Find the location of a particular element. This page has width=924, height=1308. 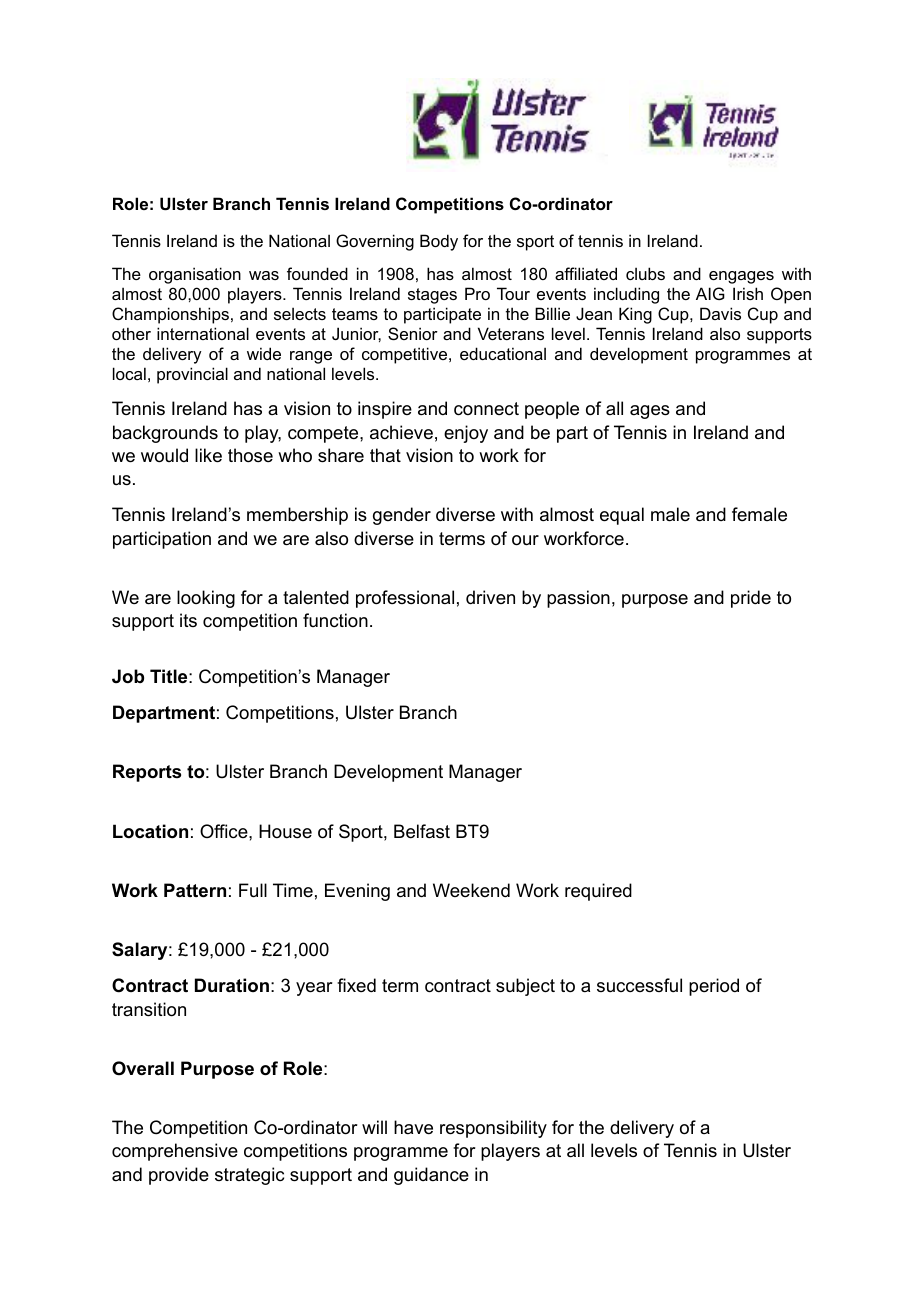

driven is located at coordinates (490, 597).
